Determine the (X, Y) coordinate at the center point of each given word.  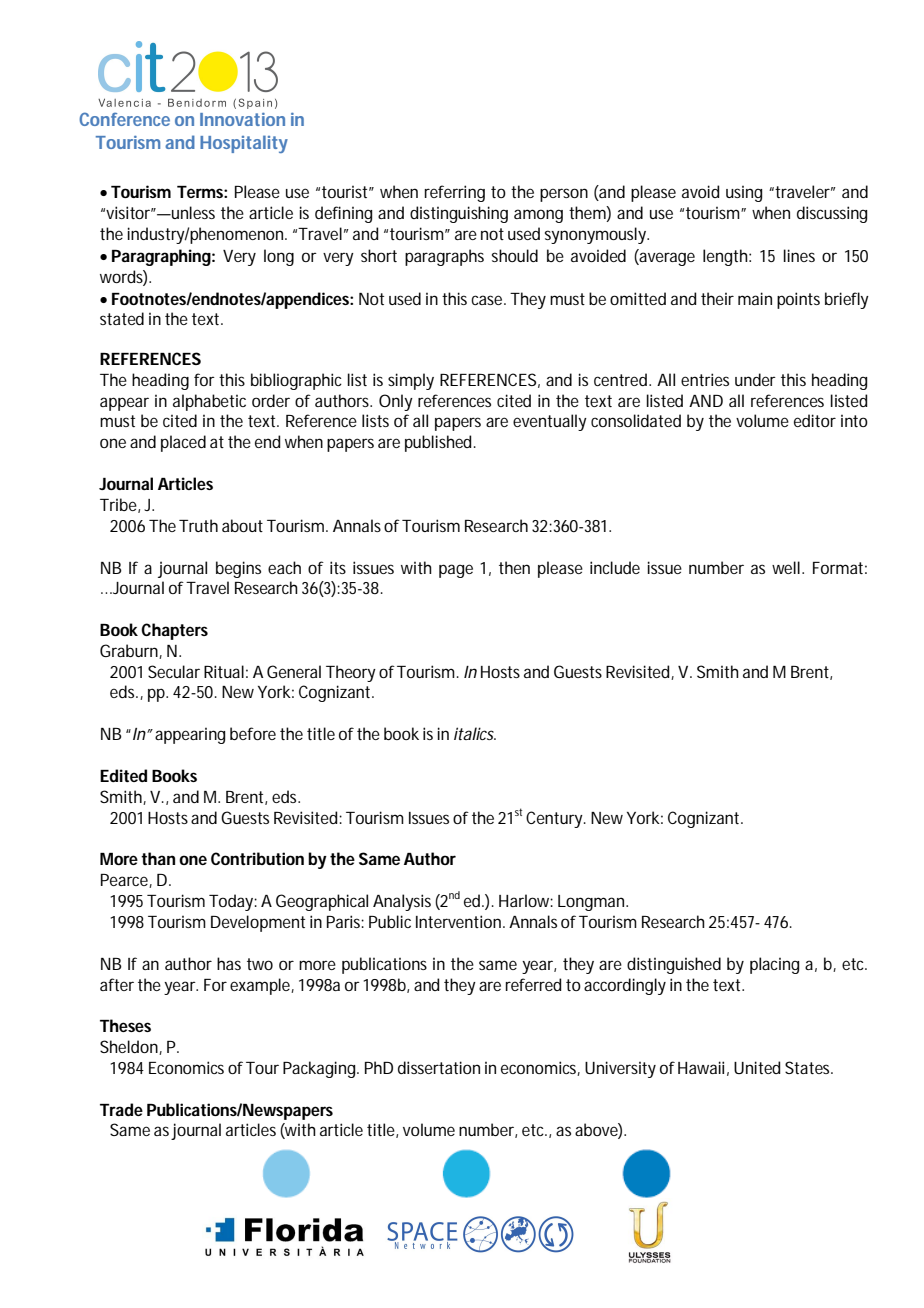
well (786, 567)
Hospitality (244, 144)
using (744, 194)
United (757, 1067)
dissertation (439, 1067)
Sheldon (130, 1047)
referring (455, 193)
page (456, 571)
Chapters (174, 631)
